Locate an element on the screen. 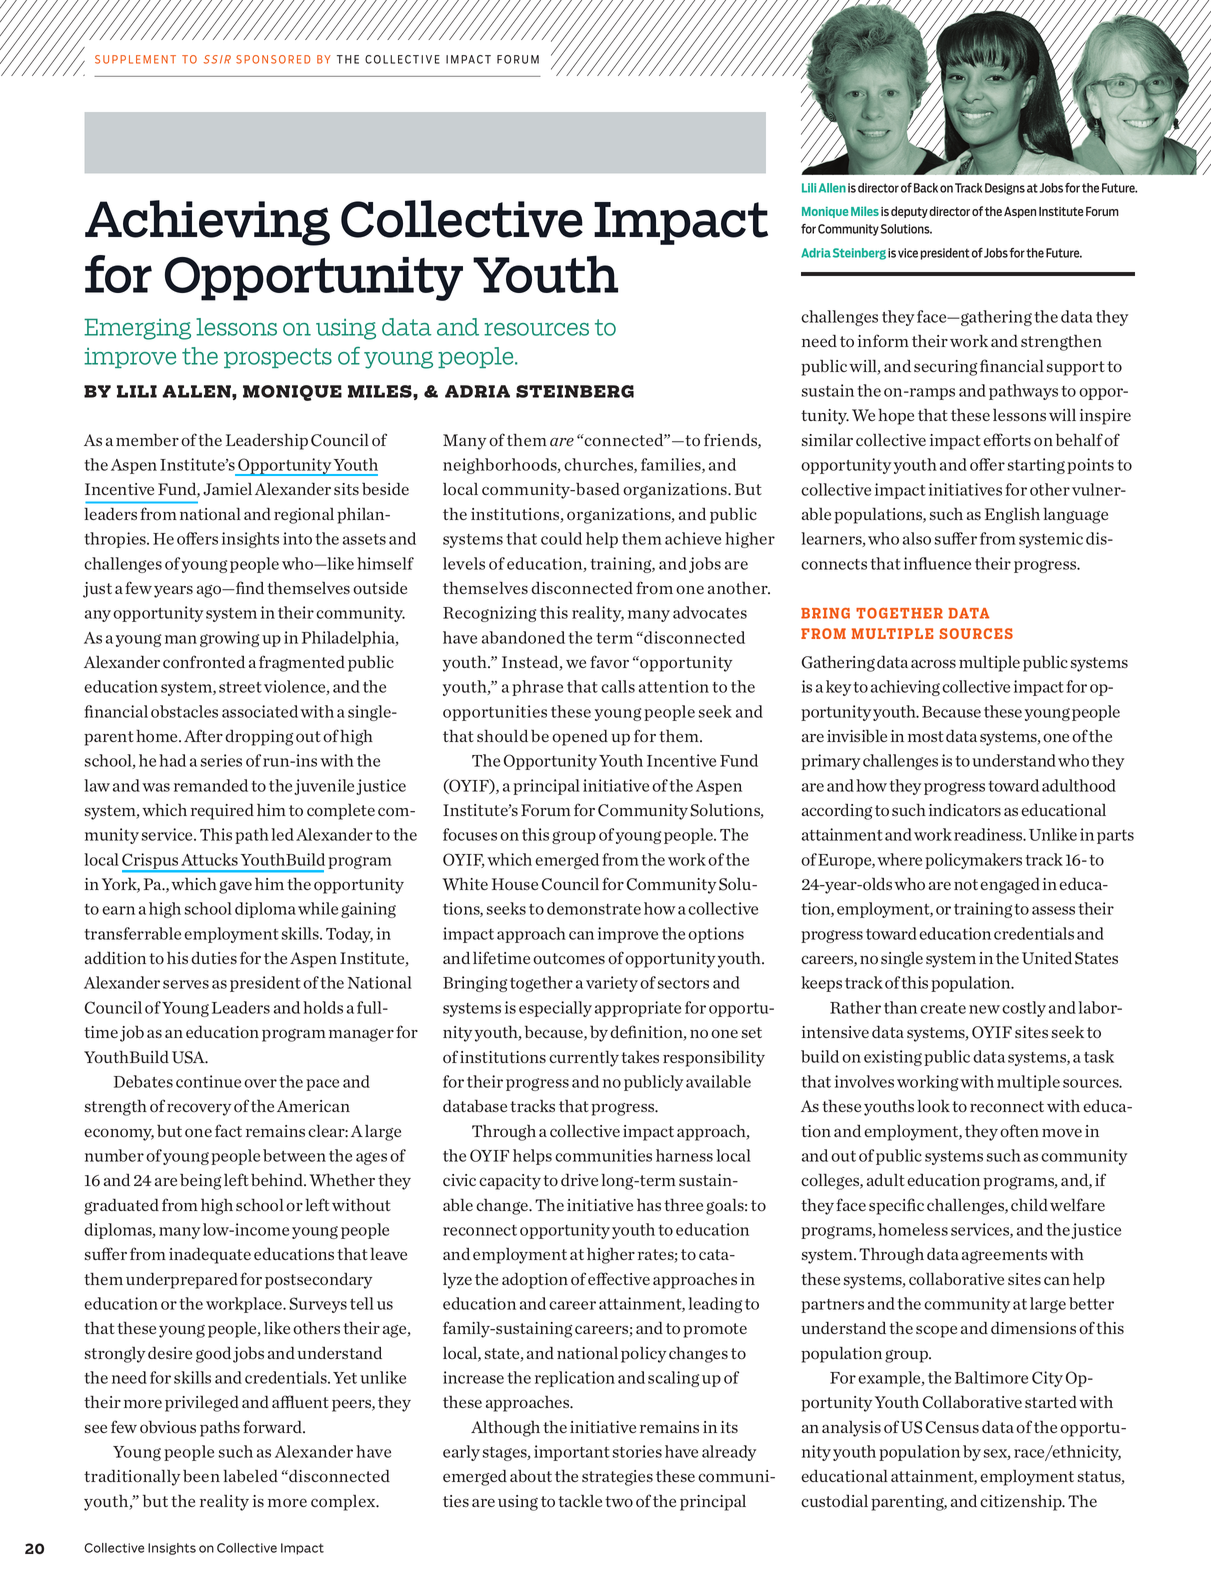  citizenship is located at coordinates (1022, 1502).
